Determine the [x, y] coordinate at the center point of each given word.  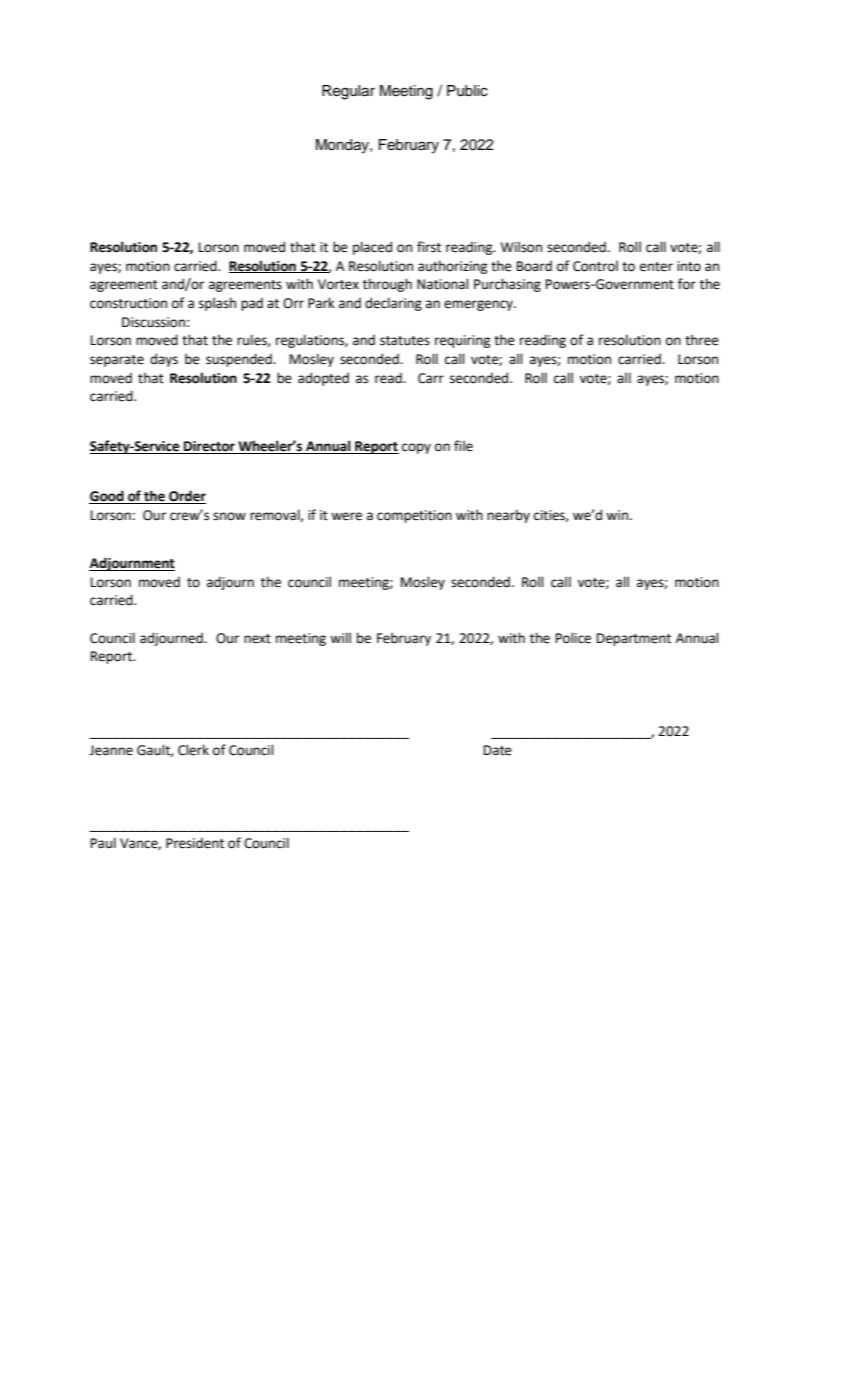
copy [416, 448]
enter [656, 267]
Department [634, 639]
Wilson [521, 247]
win [618, 515]
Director [209, 447]
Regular [348, 92]
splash [217, 304]
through [387, 285]
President [195, 843]
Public [467, 91]
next [257, 639]
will [340, 637]
